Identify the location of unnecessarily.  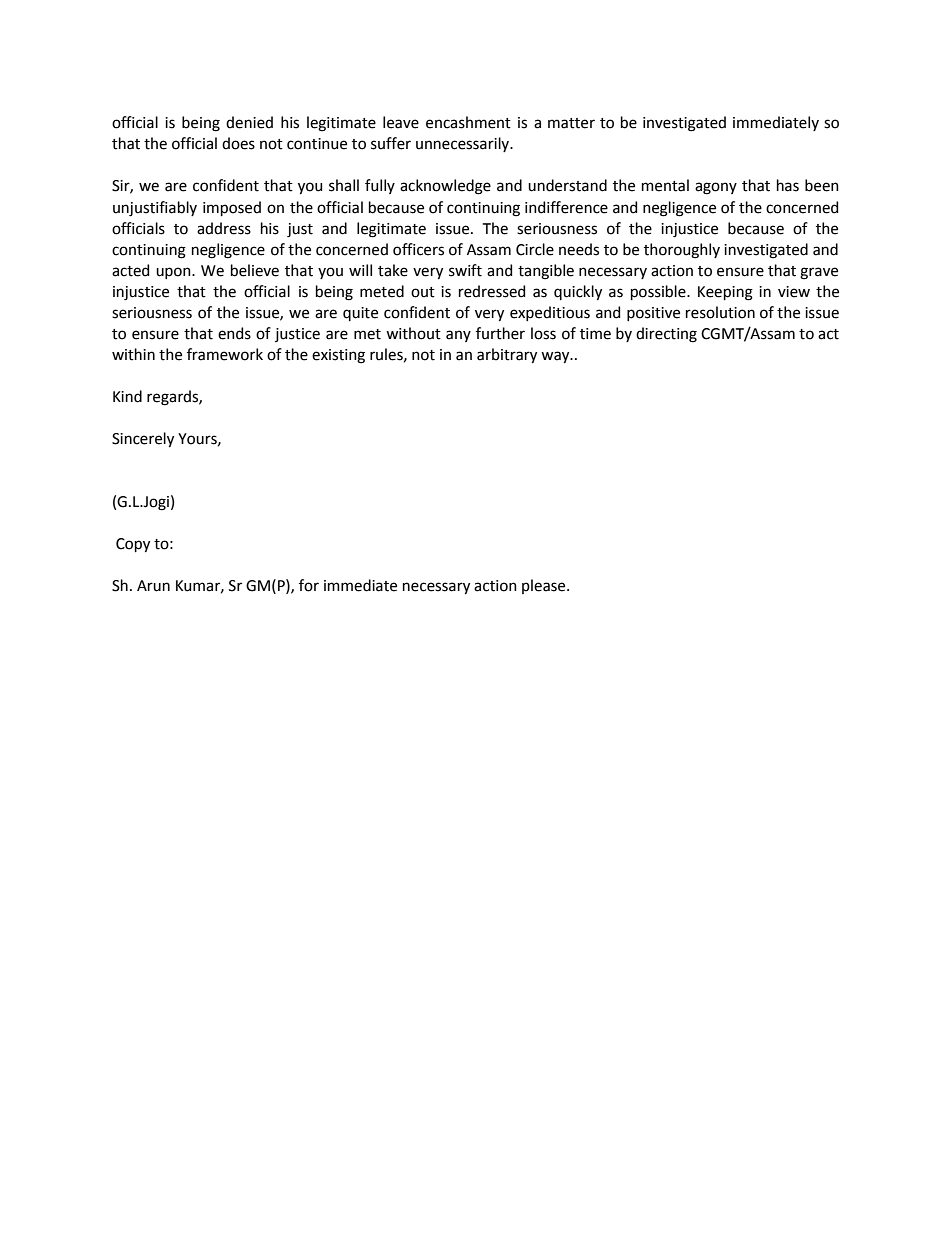
(464, 144).
